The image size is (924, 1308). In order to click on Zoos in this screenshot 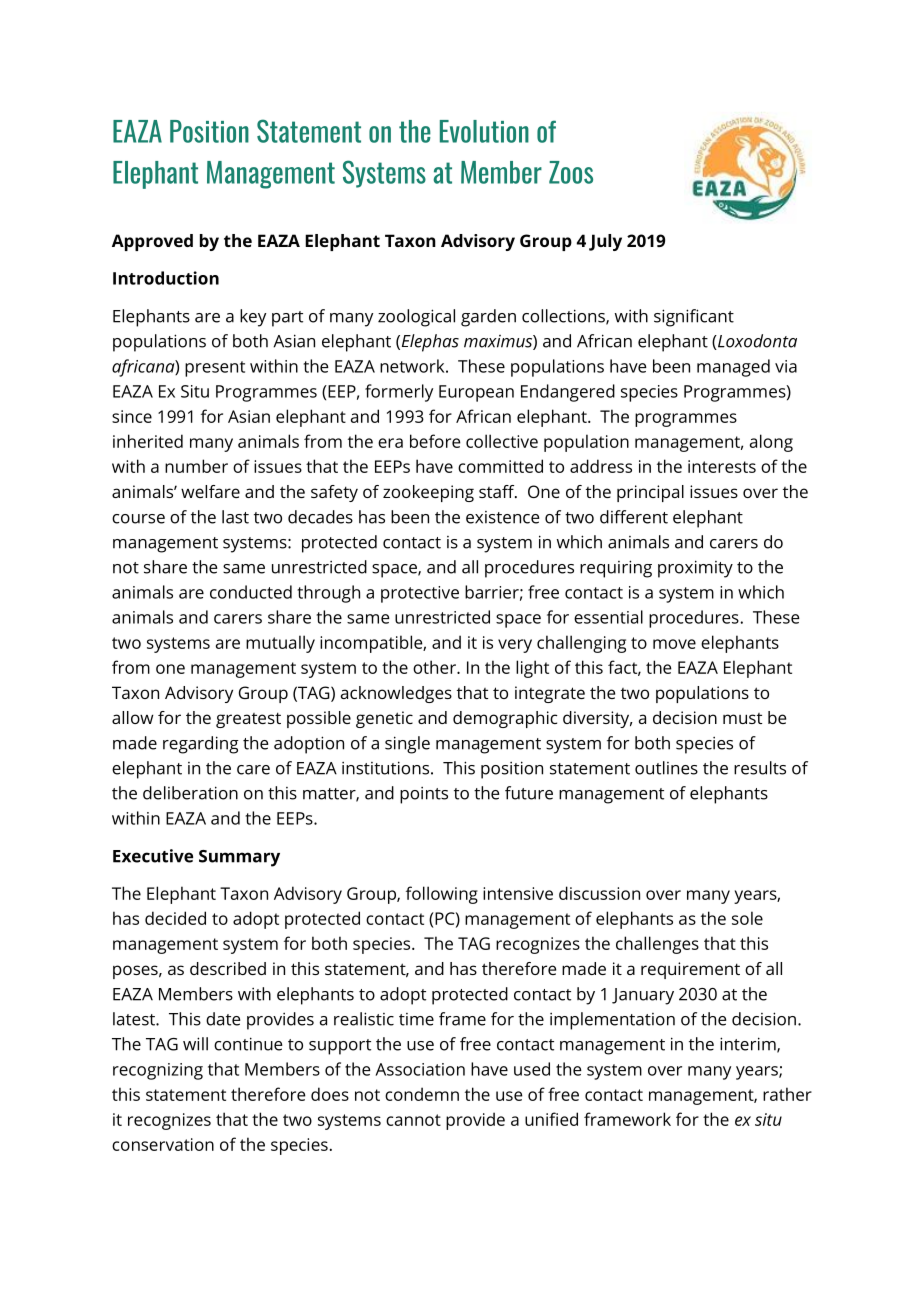, I will do `click(571, 172)`.
